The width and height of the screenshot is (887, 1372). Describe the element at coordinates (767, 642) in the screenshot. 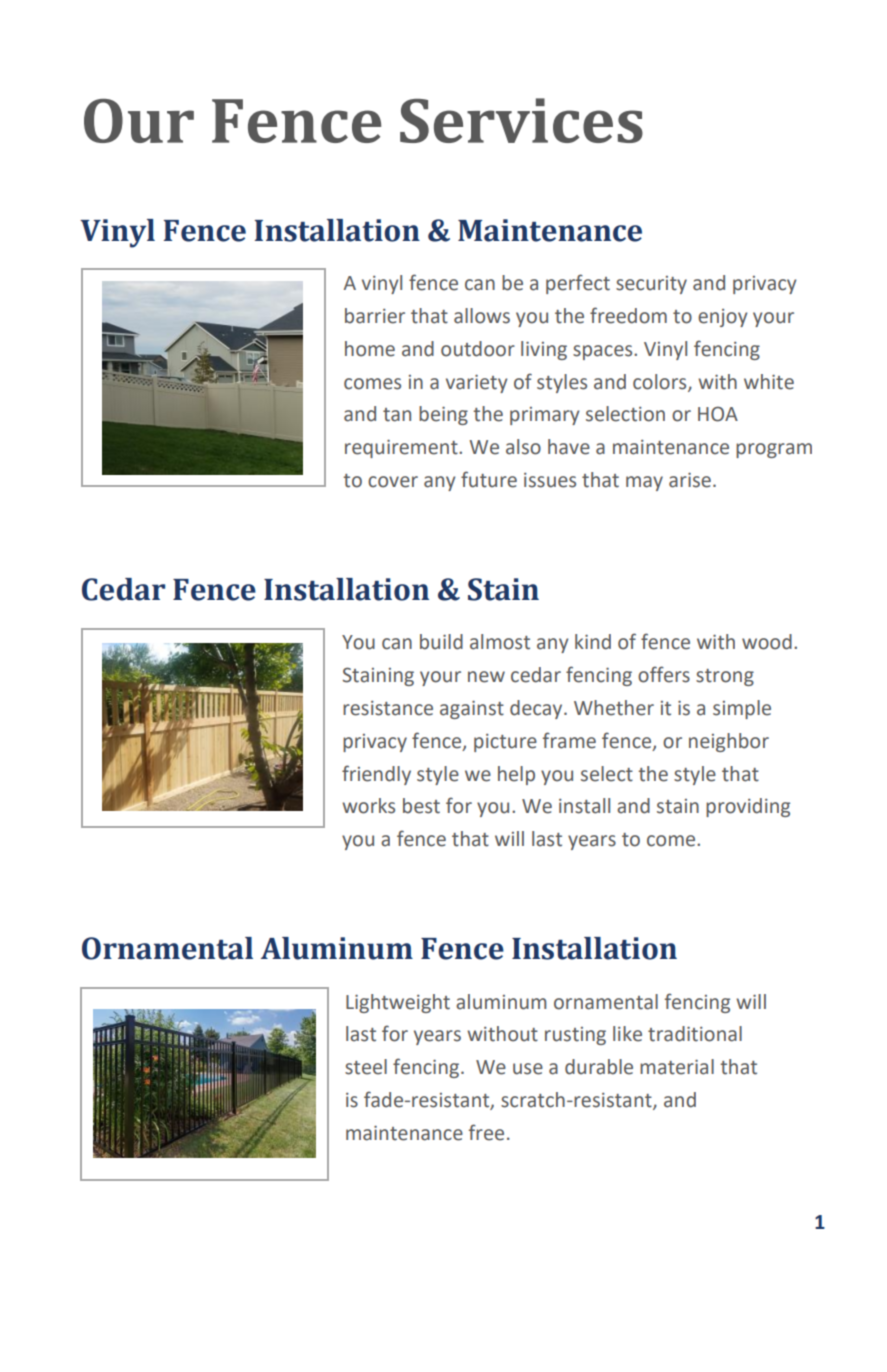

I see `wood` at that location.
